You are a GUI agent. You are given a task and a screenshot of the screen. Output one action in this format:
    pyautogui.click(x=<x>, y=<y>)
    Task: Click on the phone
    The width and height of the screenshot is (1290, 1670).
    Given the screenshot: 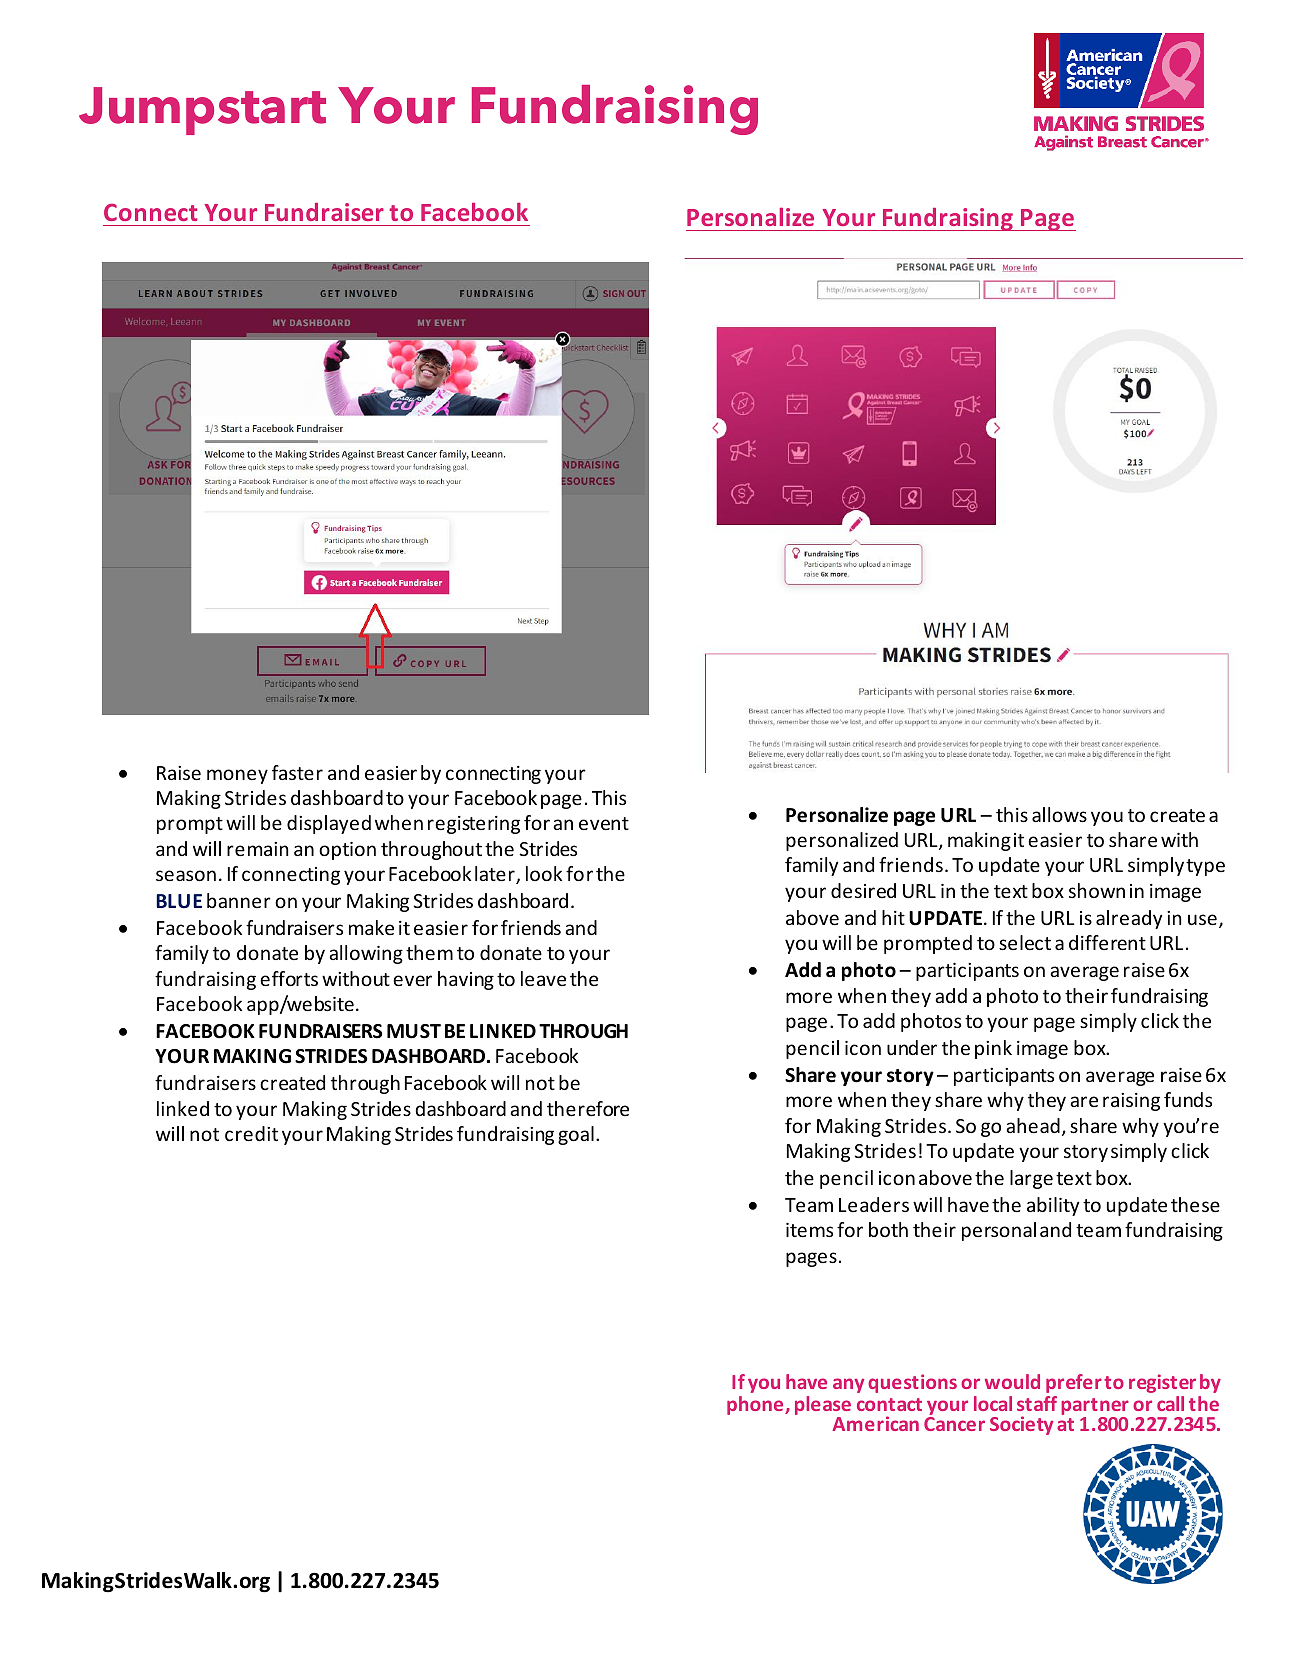 What is the action you would take?
    pyautogui.click(x=756, y=1405)
